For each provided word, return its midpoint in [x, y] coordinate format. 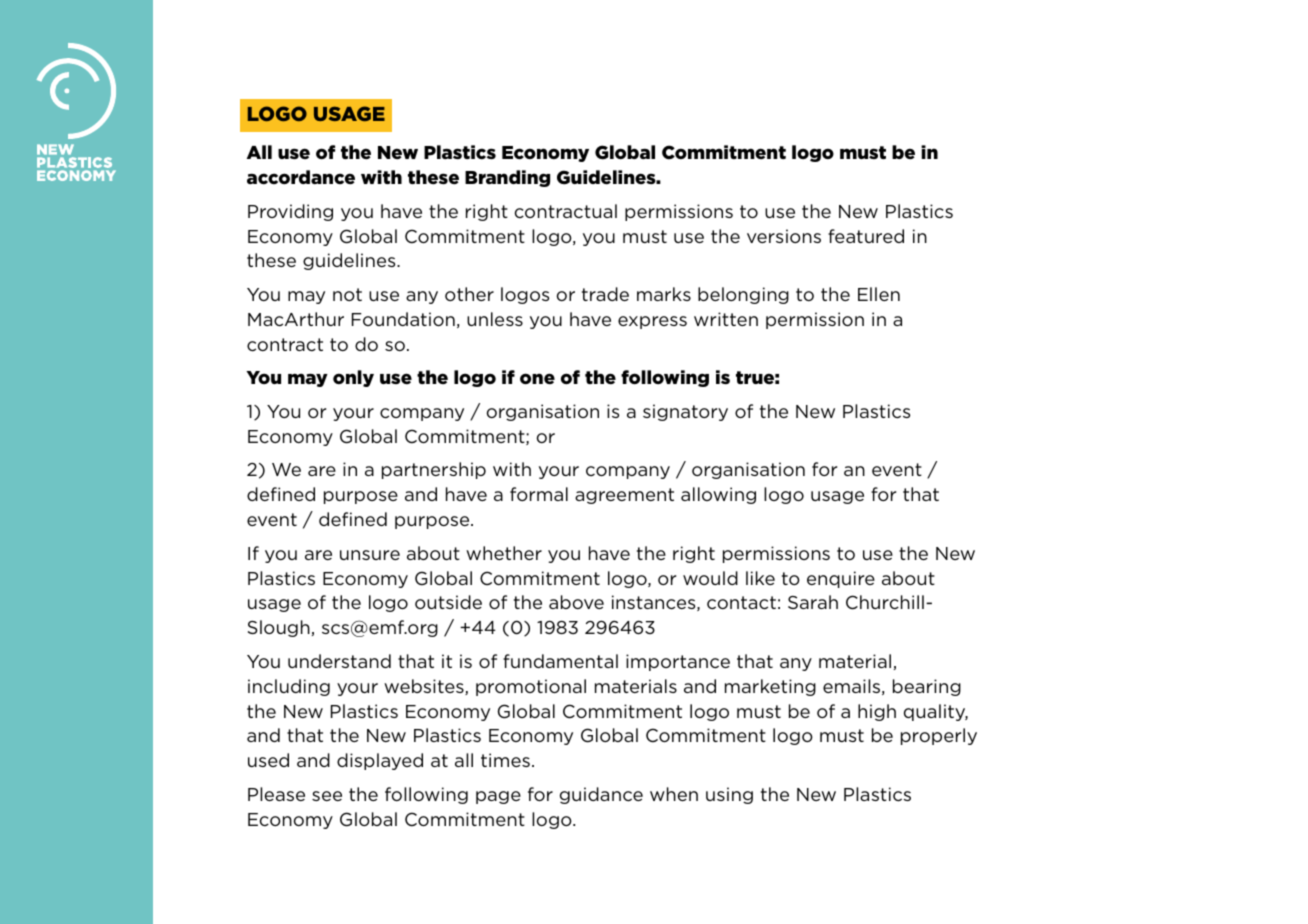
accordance [301, 177]
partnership [434, 470]
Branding [507, 178]
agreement [624, 496]
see [327, 796]
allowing [718, 495]
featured [866, 236]
